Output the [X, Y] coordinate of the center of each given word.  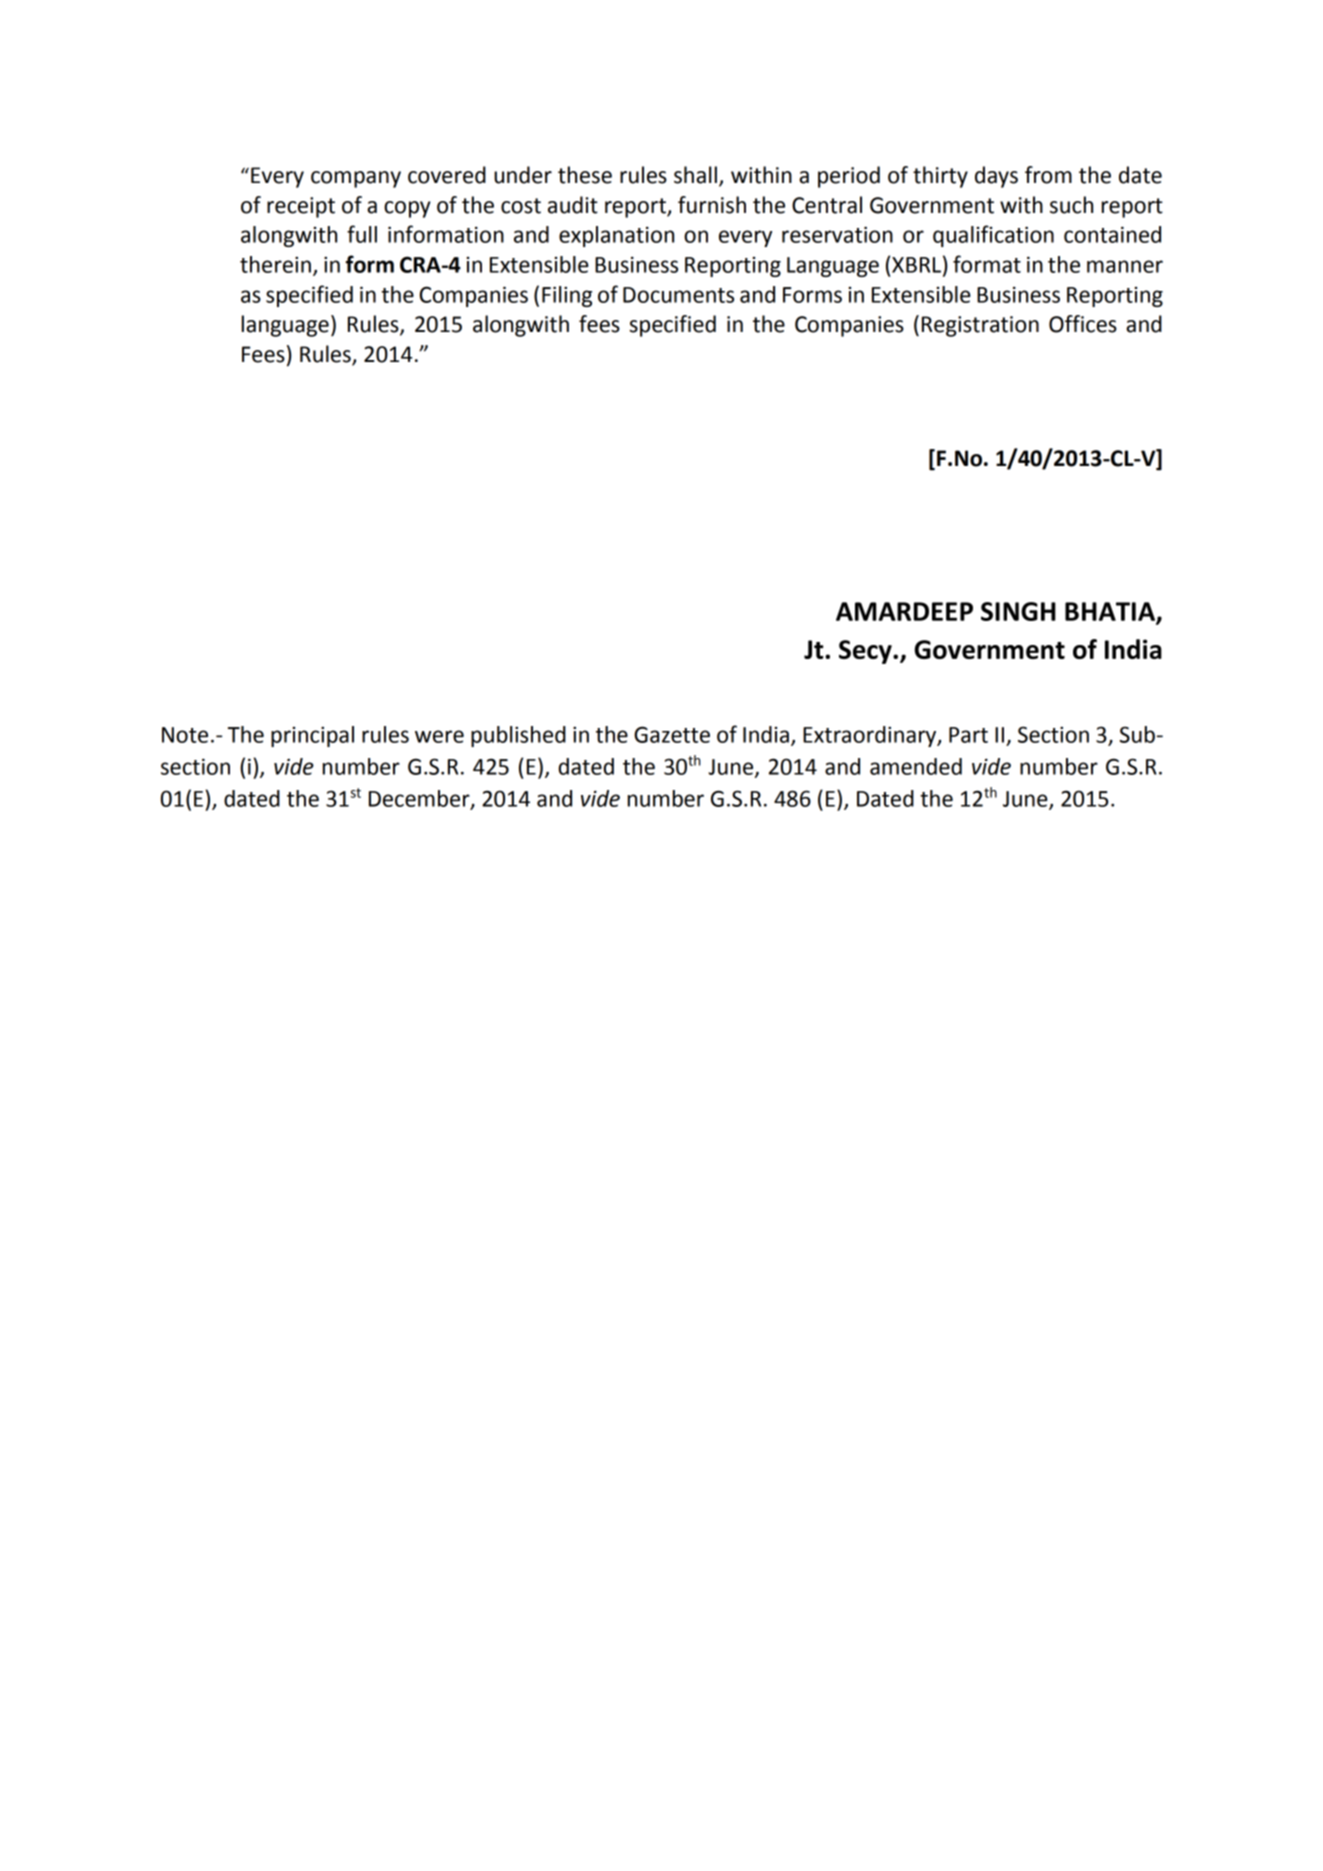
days [996, 177]
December [420, 799]
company [356, 179]
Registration [980, 326]
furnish [712, 205]
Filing [567, 296]
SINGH [1018, 611]
